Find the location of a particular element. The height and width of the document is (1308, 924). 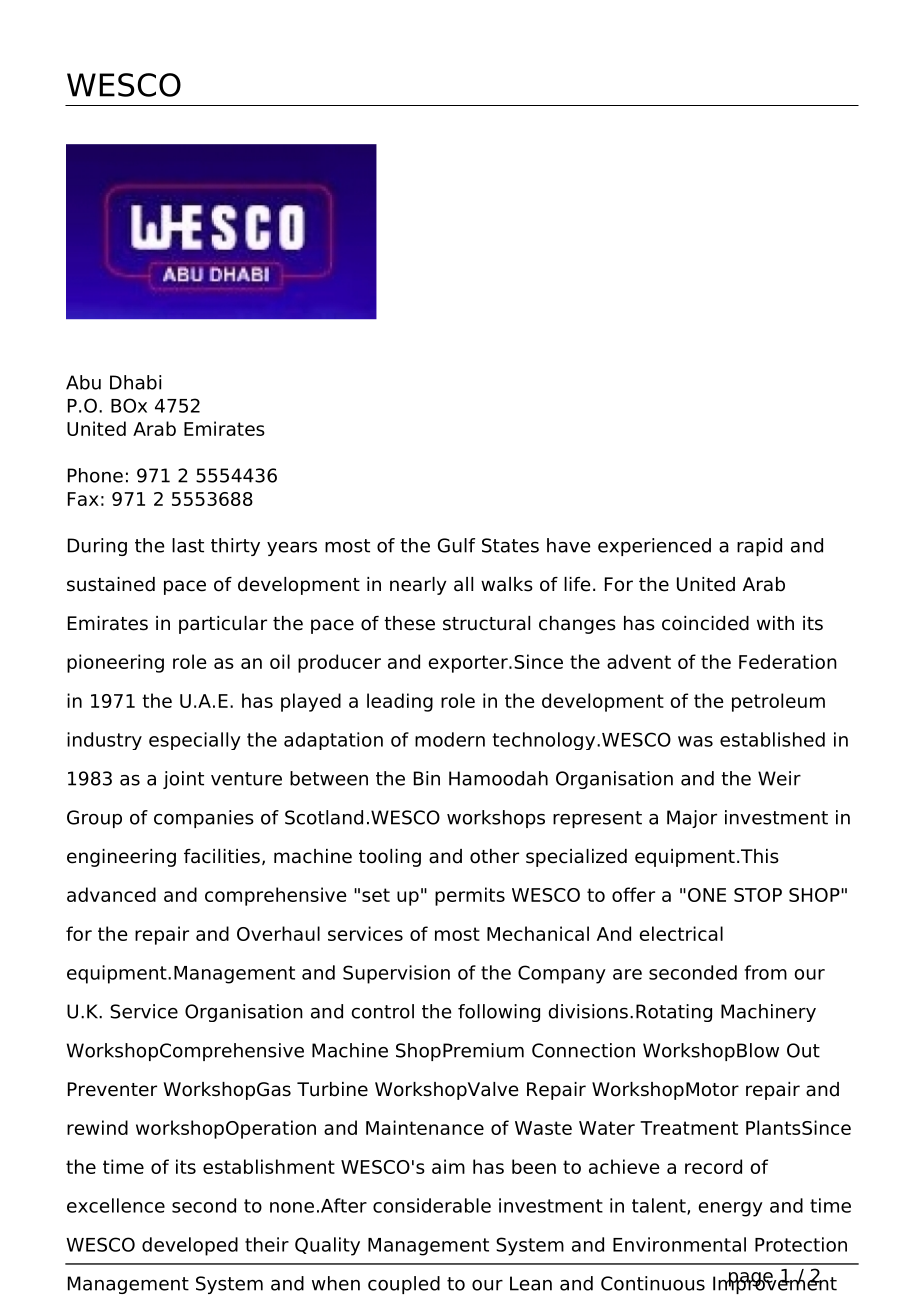

Dhabi is located at coordinates (135, 382).
